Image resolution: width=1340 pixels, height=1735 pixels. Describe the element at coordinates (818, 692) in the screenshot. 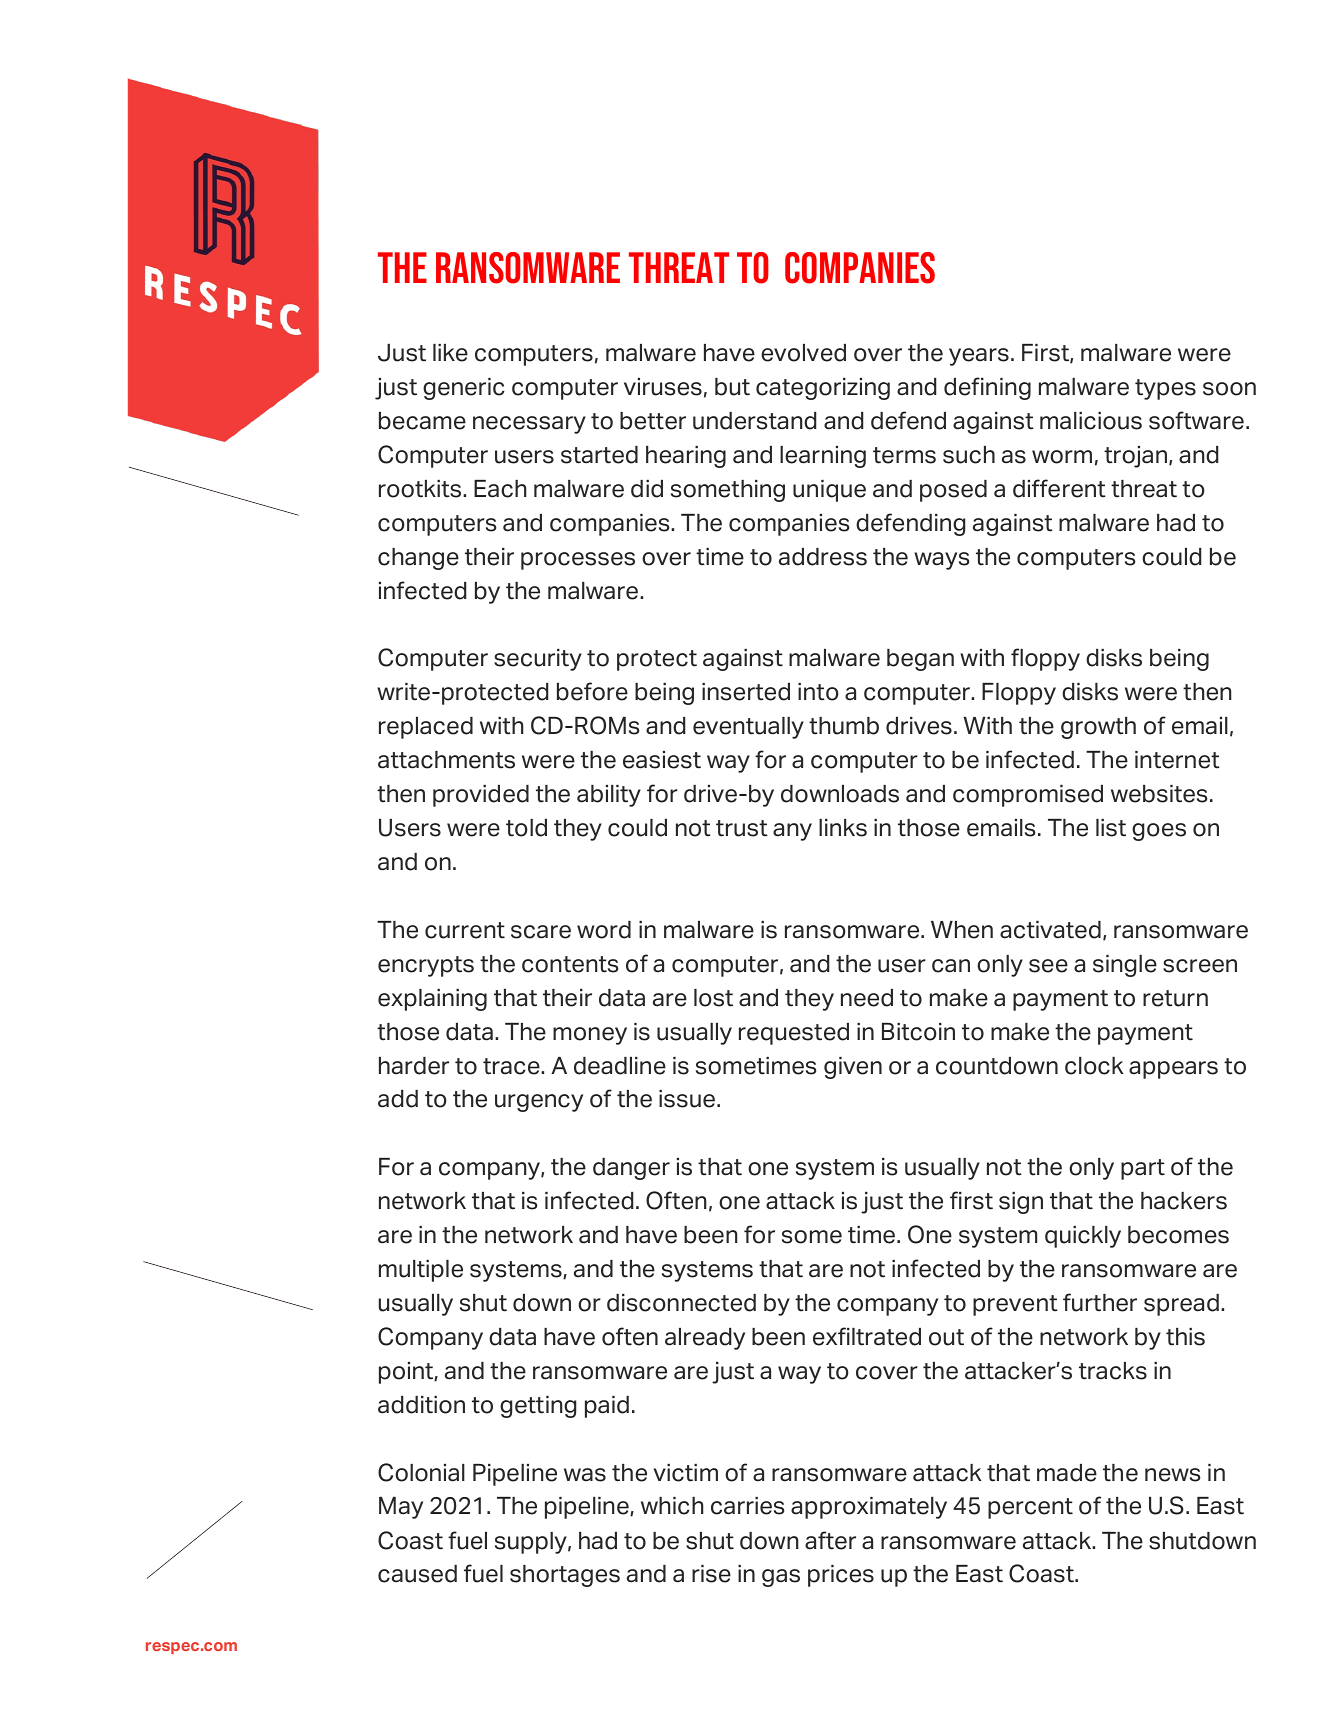

I see `into` at that location.
